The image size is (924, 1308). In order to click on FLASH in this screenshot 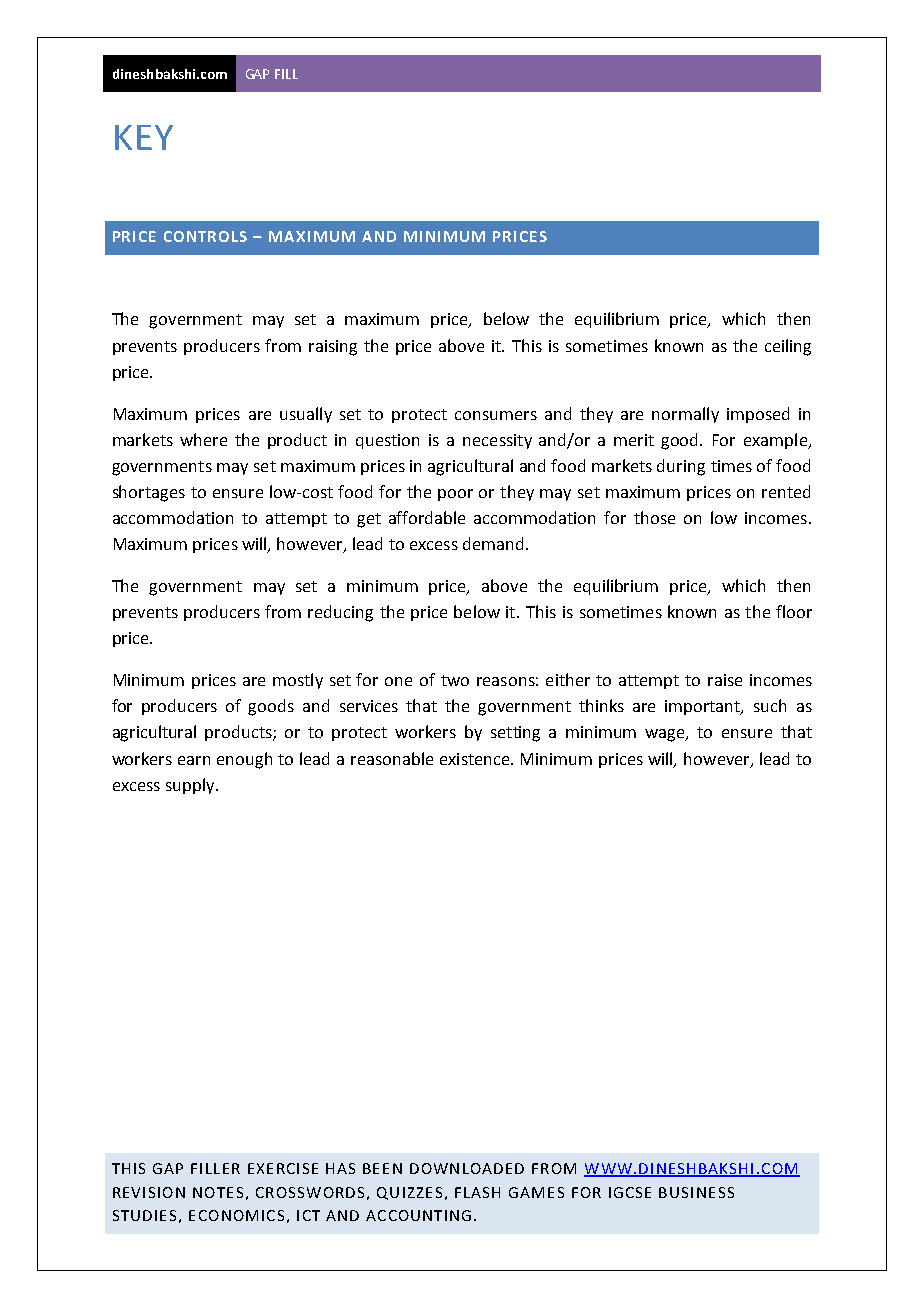, I will do `click(477, 1192)`.
